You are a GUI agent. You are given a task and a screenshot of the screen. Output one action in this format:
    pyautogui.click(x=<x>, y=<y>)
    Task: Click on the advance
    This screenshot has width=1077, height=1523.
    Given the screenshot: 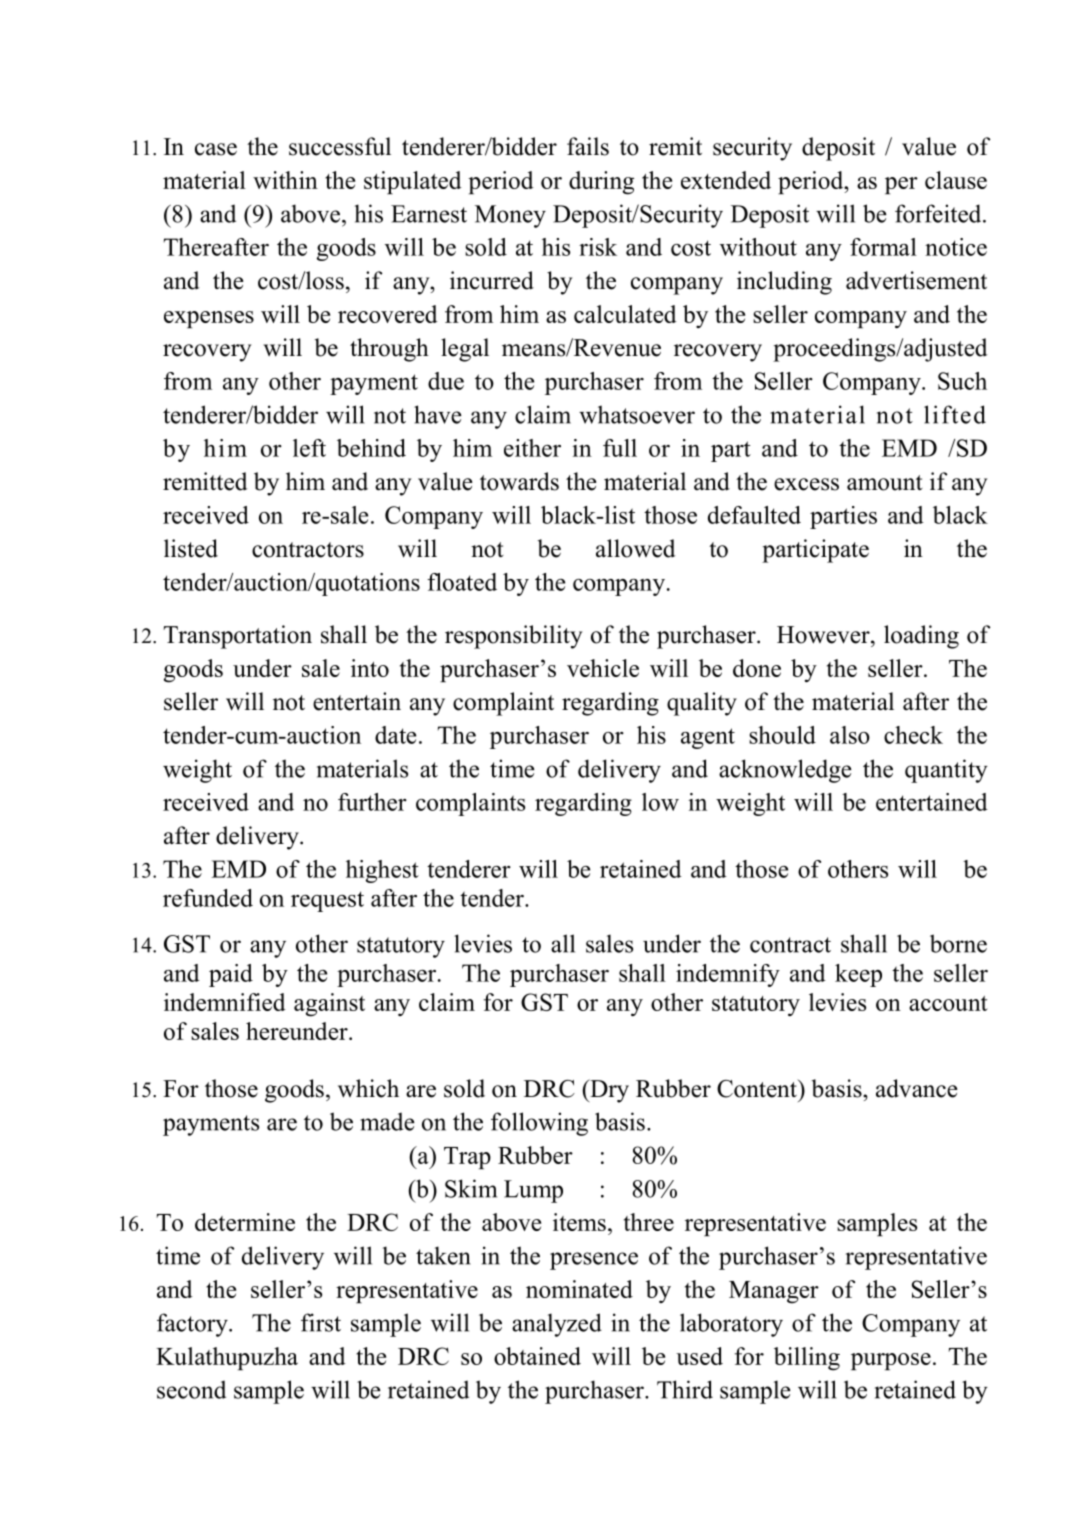 What is the action you would take?
    pyautogui.click(x=917, y=1088)
